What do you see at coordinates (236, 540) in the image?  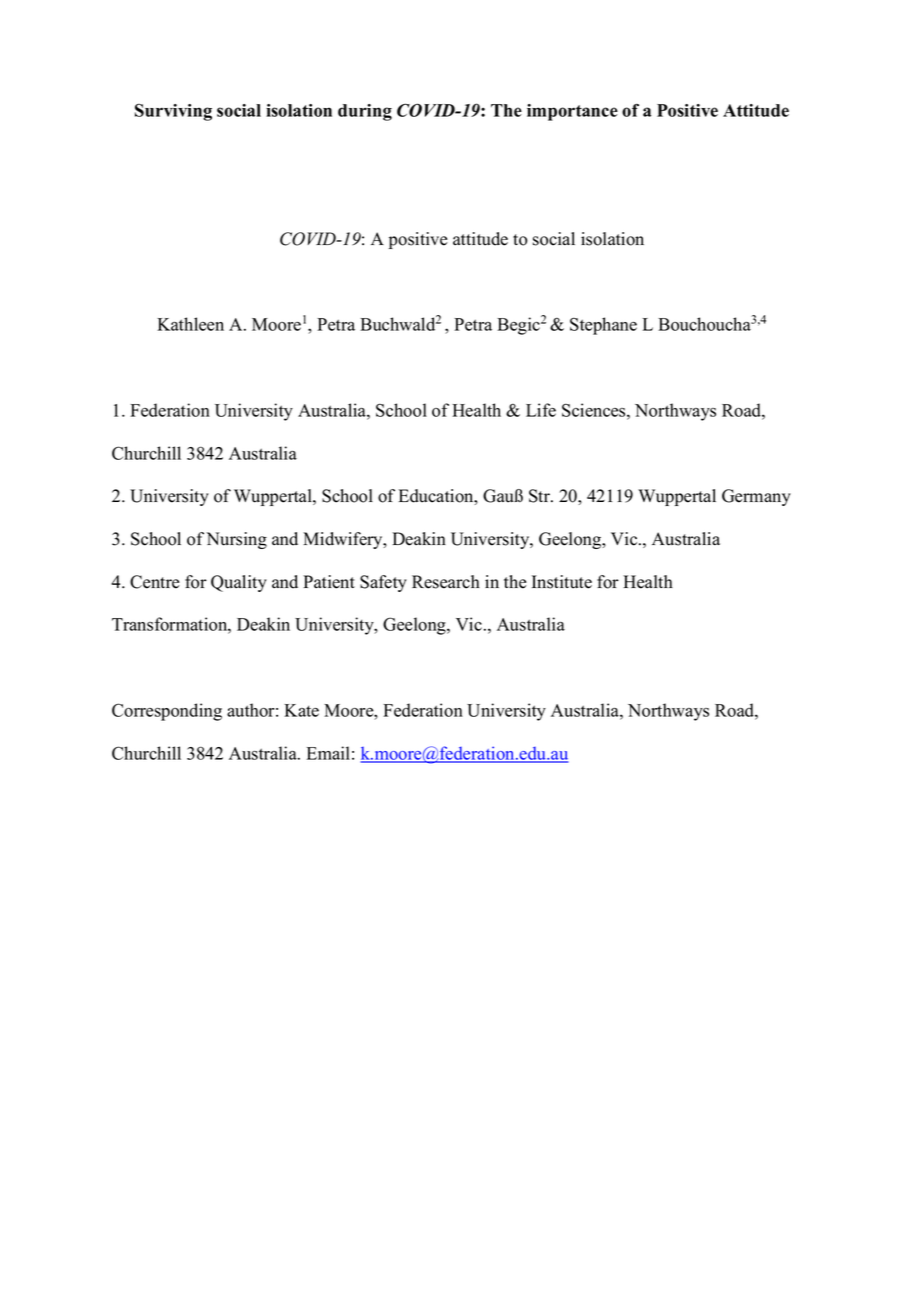 I see `Nursing` at bounding box center [236, 540].
